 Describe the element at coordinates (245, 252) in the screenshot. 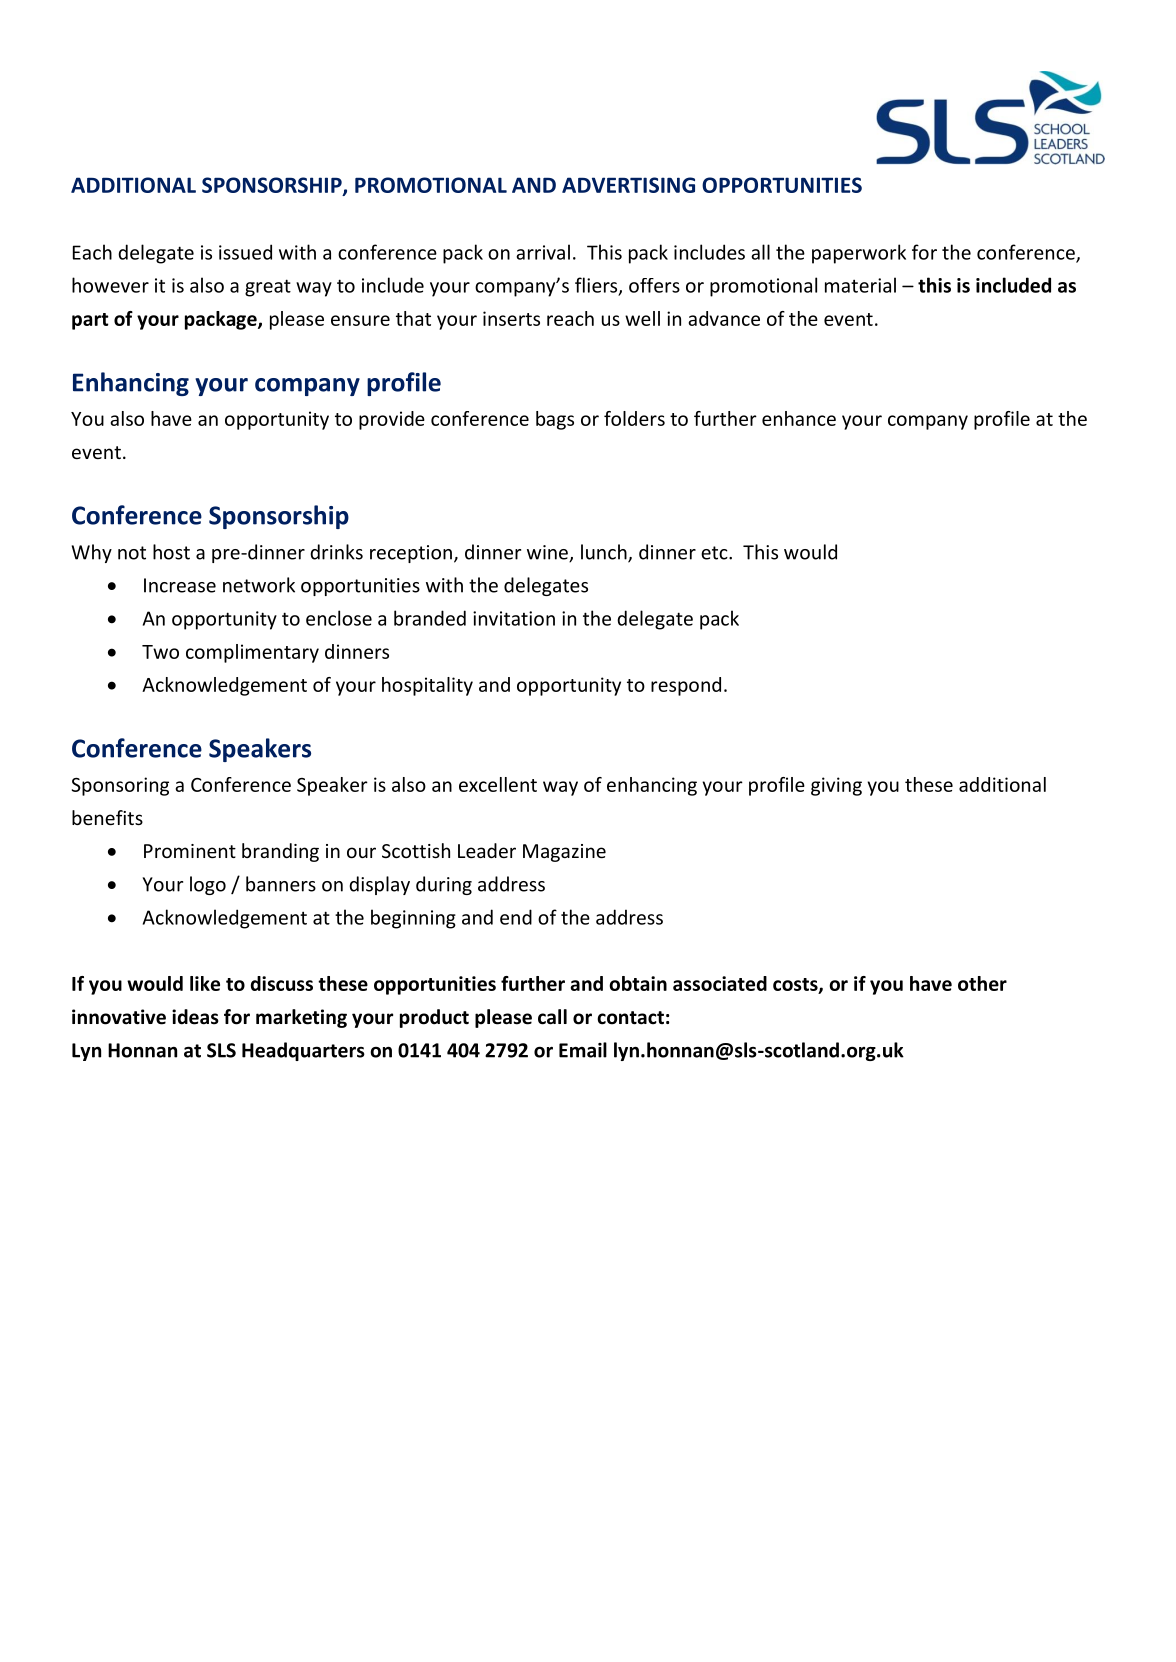

I see `issued` at that location.
